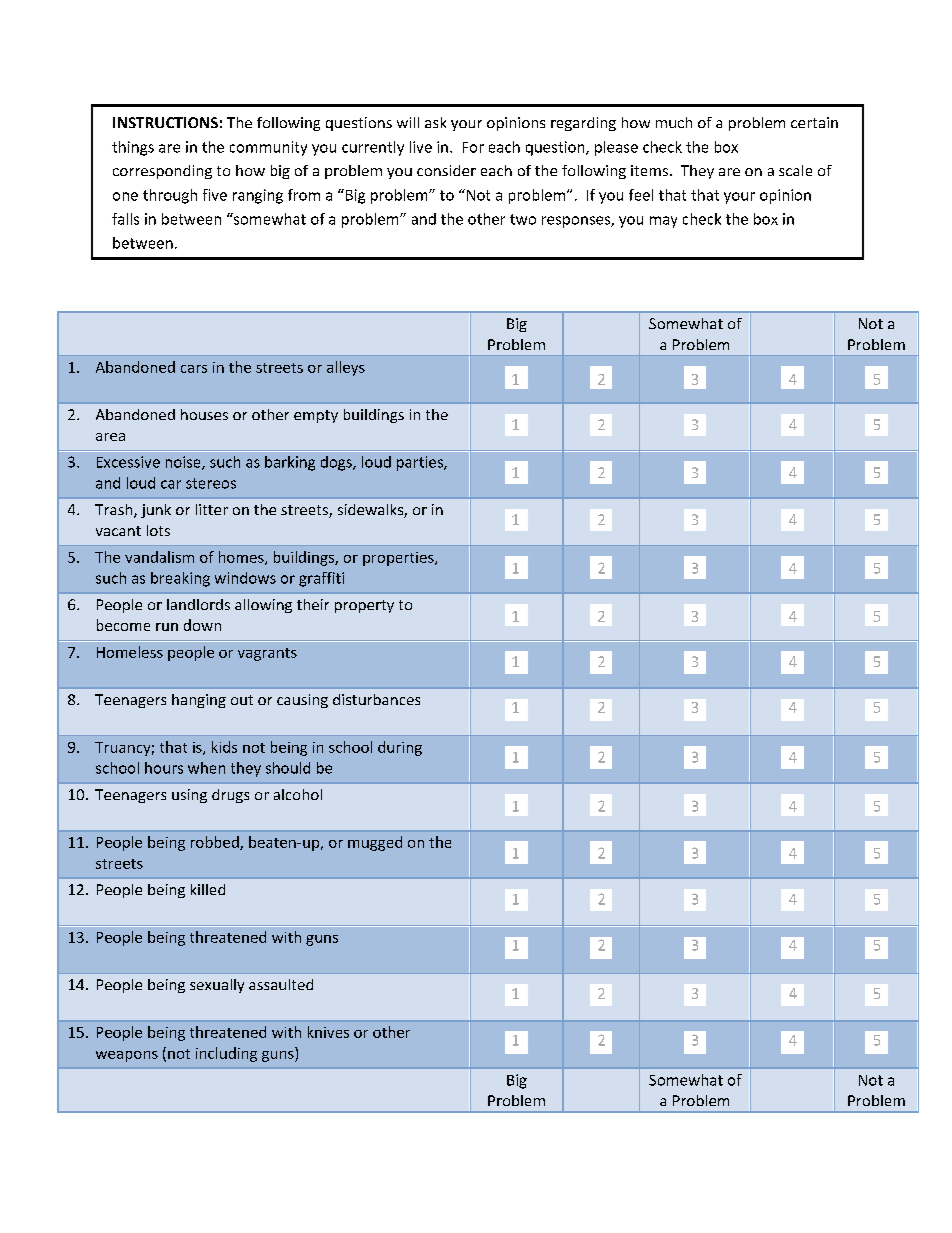 Image resolution: width=952 pixels, height=1233 pixels. I want to click on alleys, so click(346, 368).
